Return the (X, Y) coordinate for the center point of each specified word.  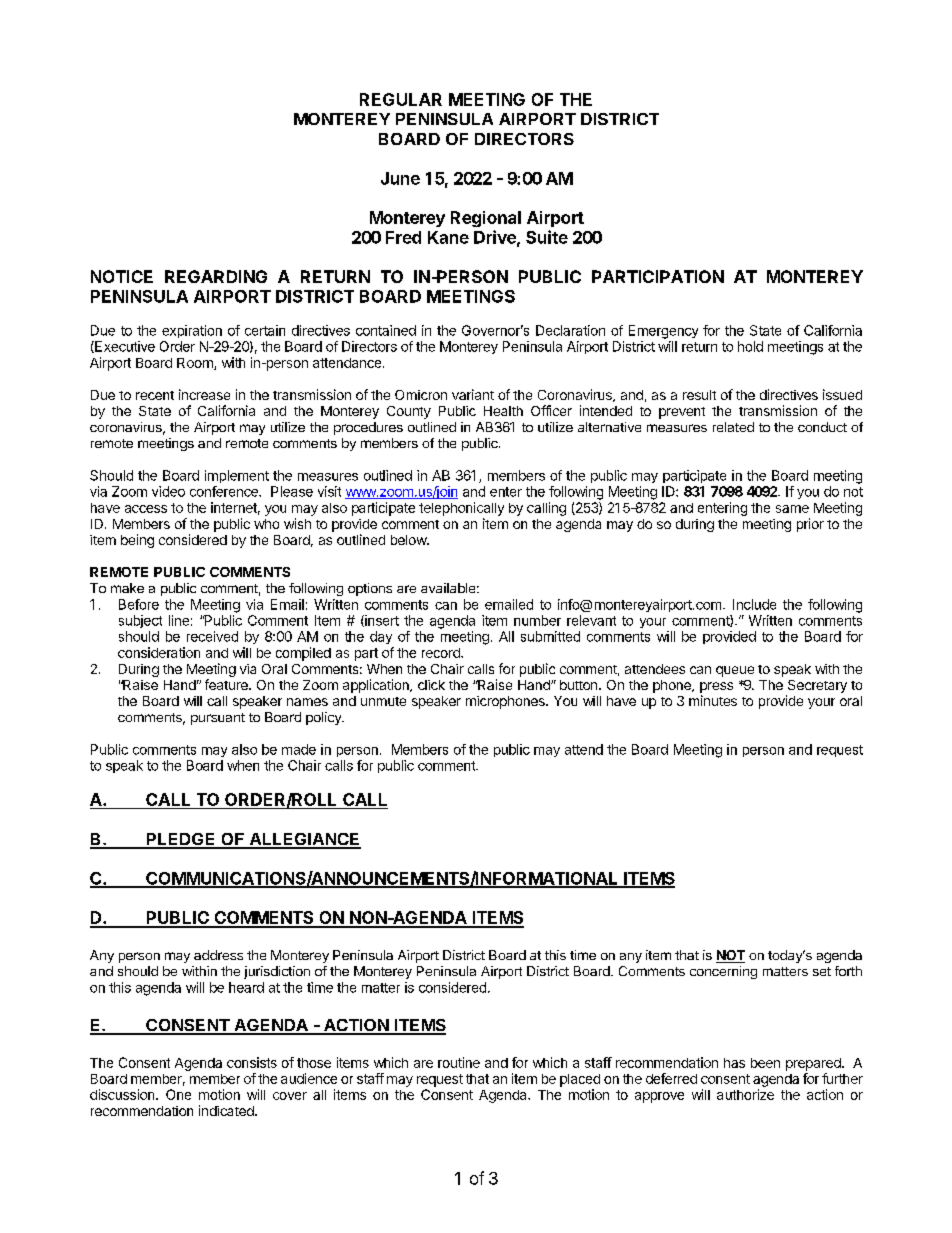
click (431, 685)
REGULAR (401, 99)
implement (237, 476)
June (400, 178)
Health (503, 411)
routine (459, 1062)
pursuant (218, 719)
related (733, 427)
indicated (227, 1110)
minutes (713, 700)
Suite (547, 237)
